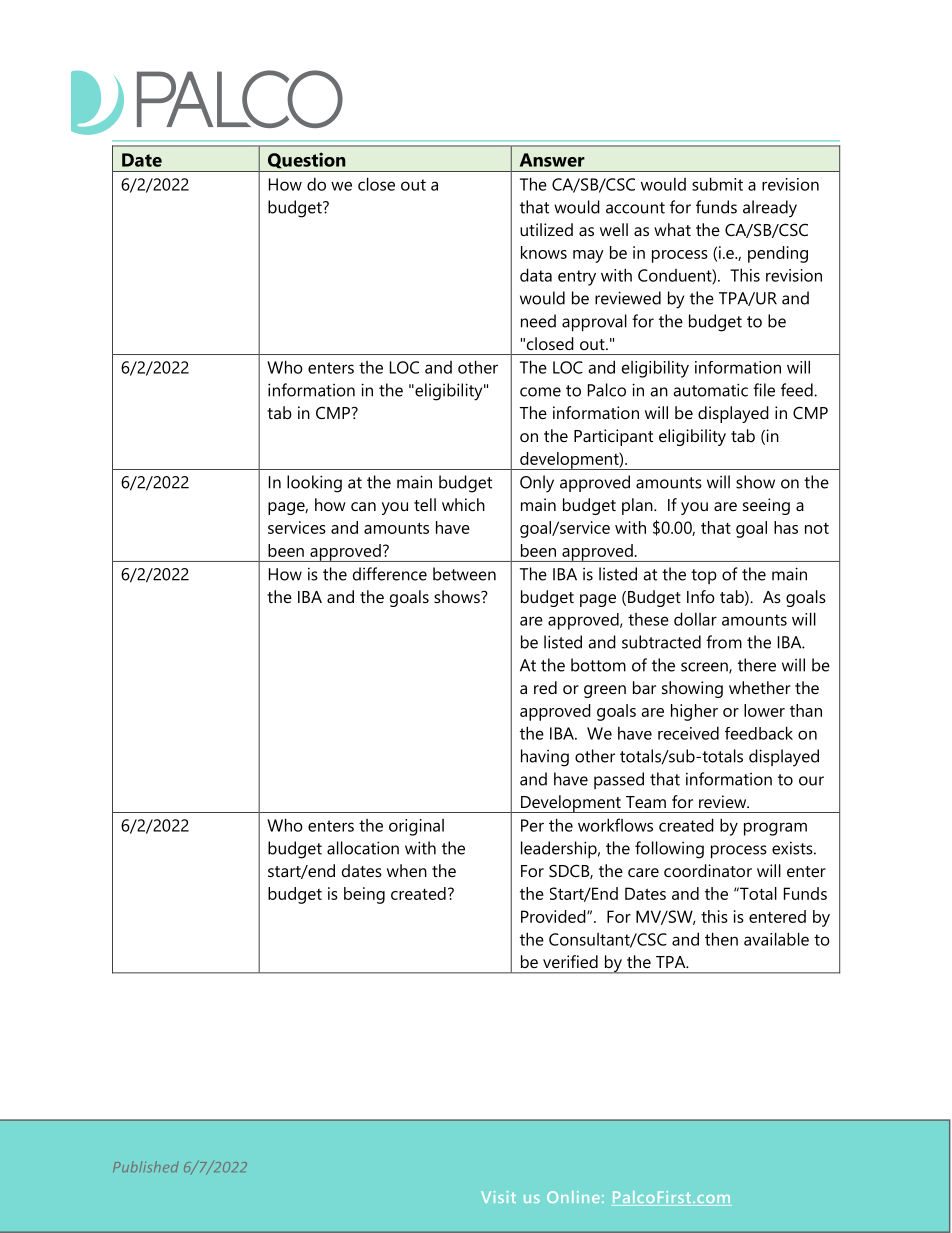 The image size is (952, 1233). Describe the element at coordinates (552, 160) in the screenshot. I see `Answer` at that location.
